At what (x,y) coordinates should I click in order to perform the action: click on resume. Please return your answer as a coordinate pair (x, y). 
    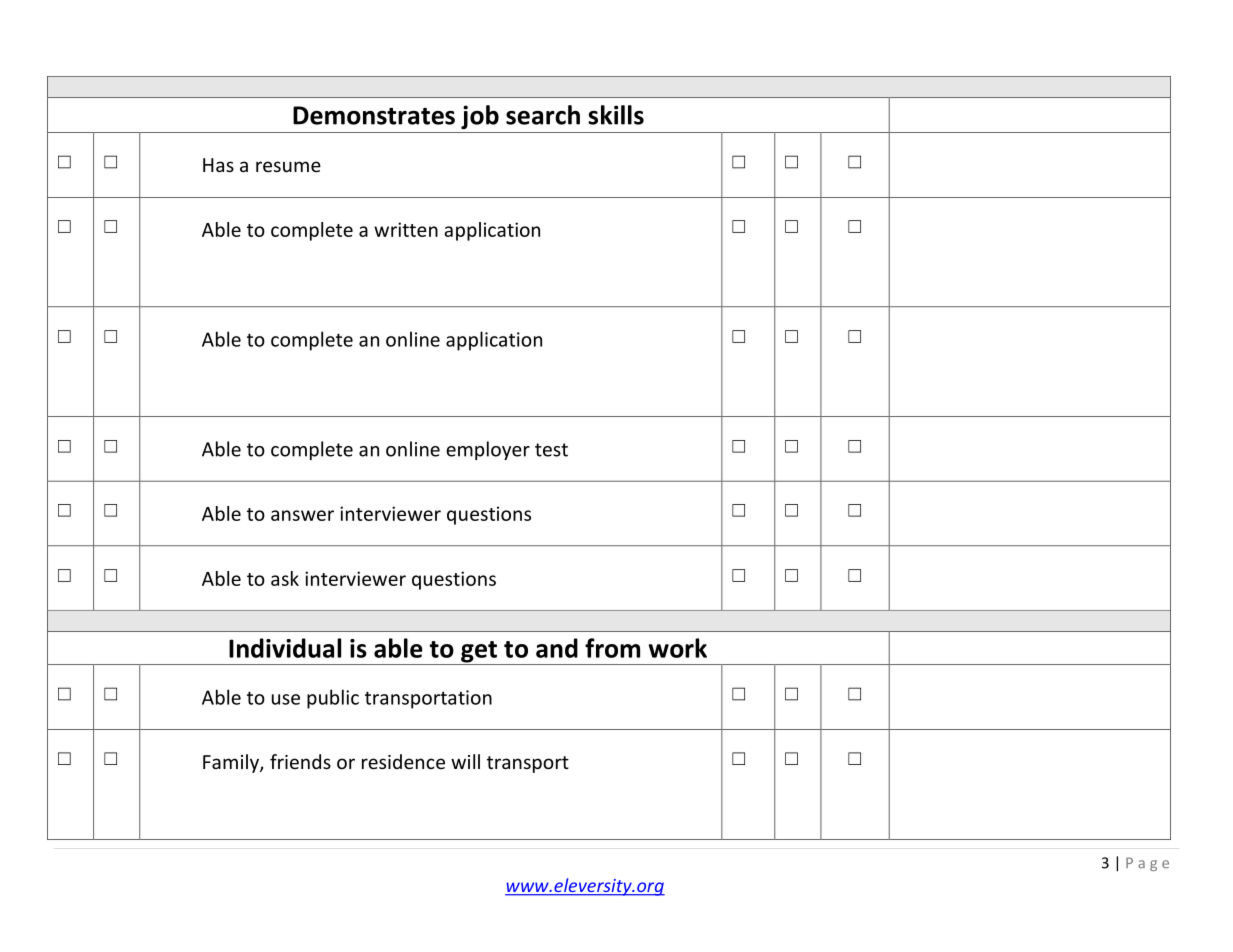
    Looking at the image, I should click on (288, 166).
